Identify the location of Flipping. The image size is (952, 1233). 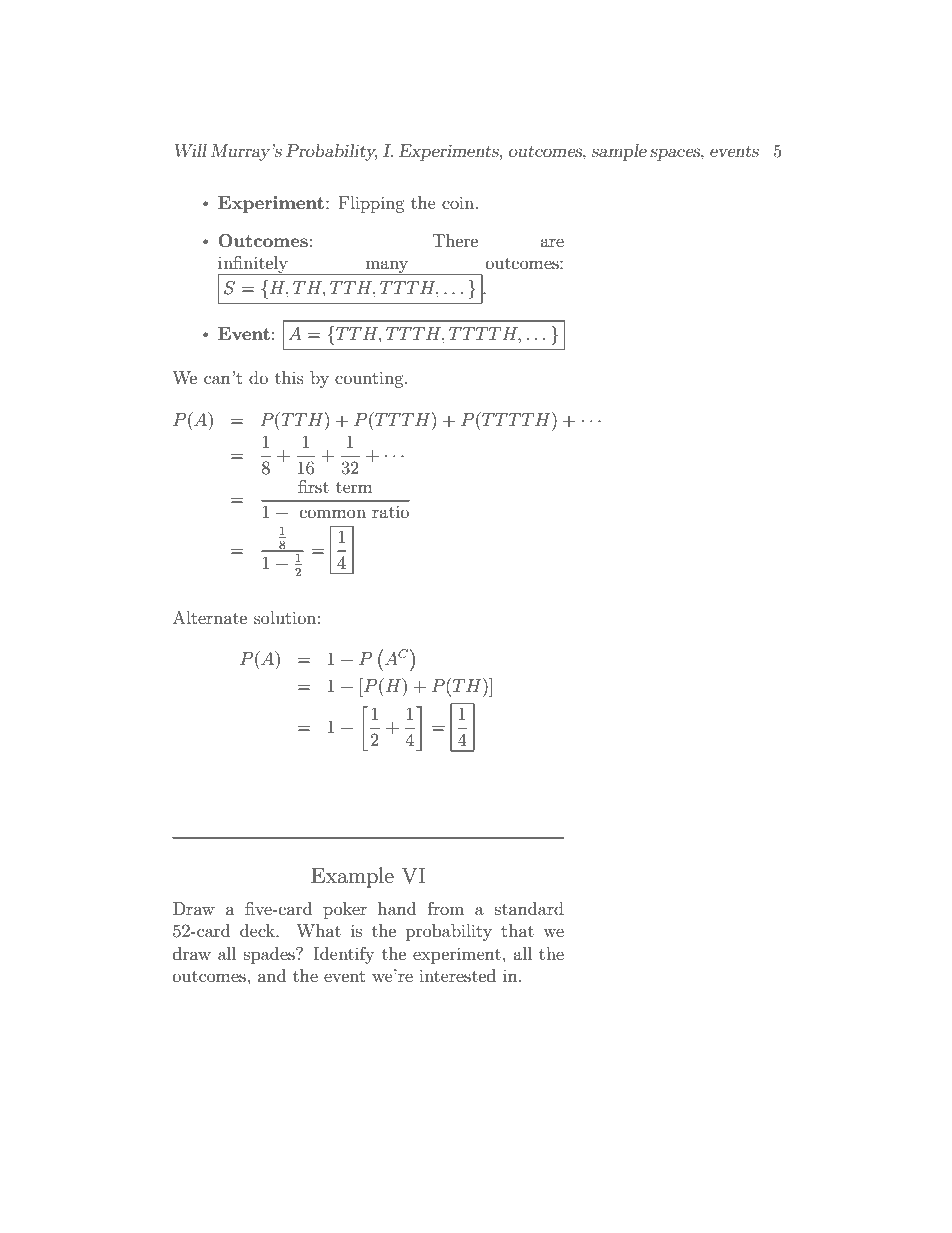
(372, 204).
